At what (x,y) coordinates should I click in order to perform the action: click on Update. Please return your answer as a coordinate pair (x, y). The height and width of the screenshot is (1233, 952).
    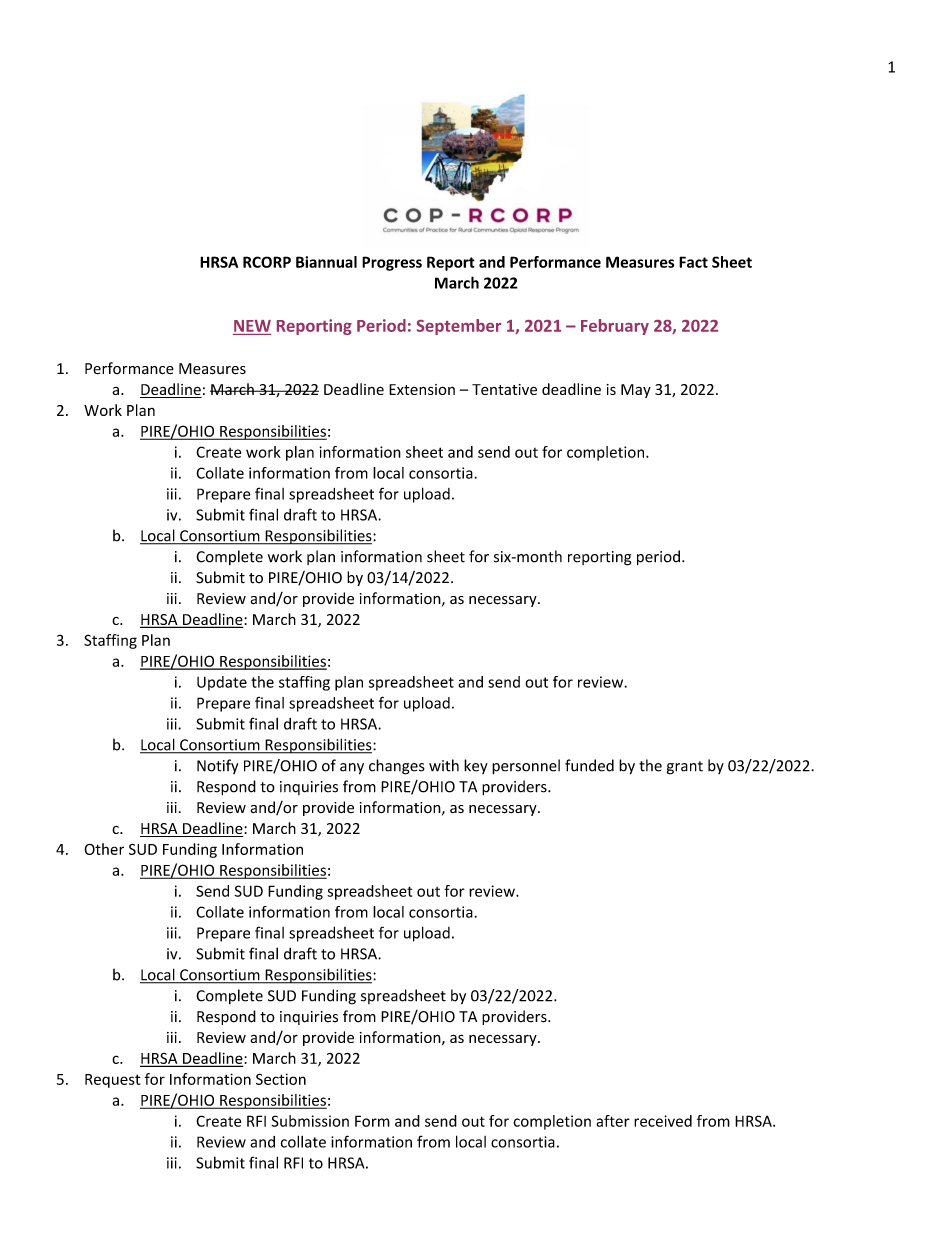
    Looking at the image, I should click on (222, 683).
